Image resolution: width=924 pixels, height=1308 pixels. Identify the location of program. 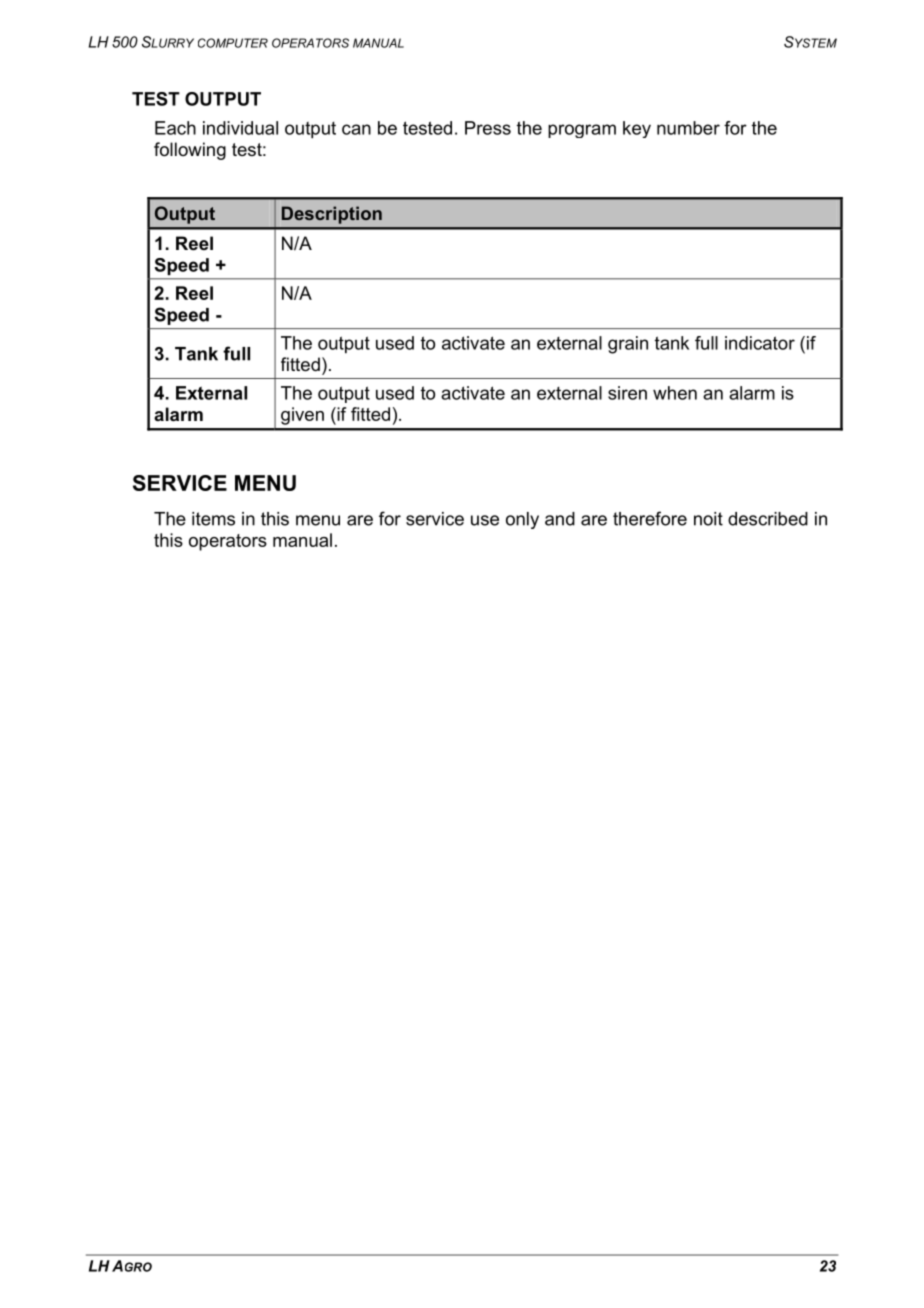
(582, 131).
